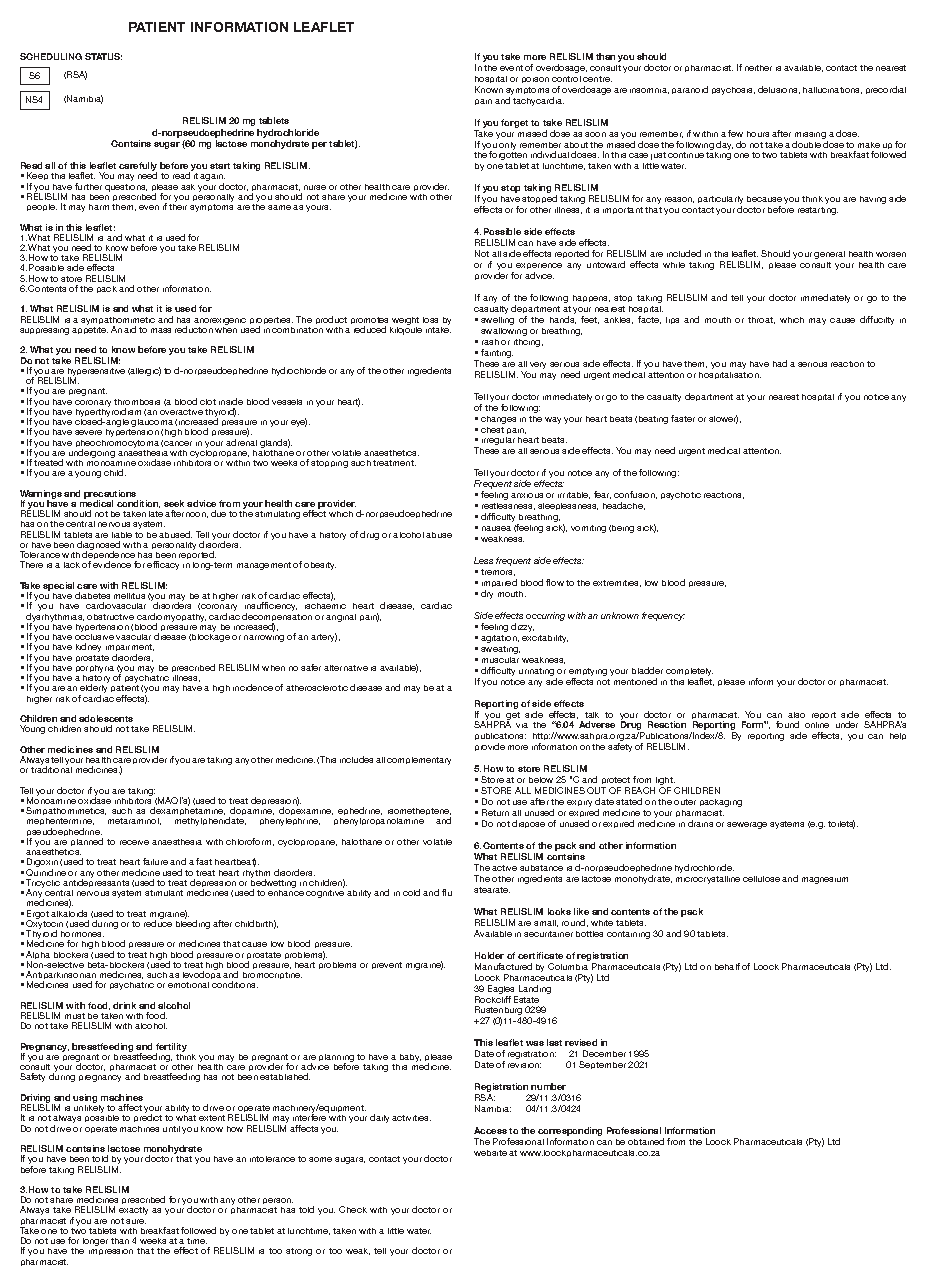 This page has width=927, height=1288. Describe the element at coordinates (780, 363) in the page. I see `had` at that location.
